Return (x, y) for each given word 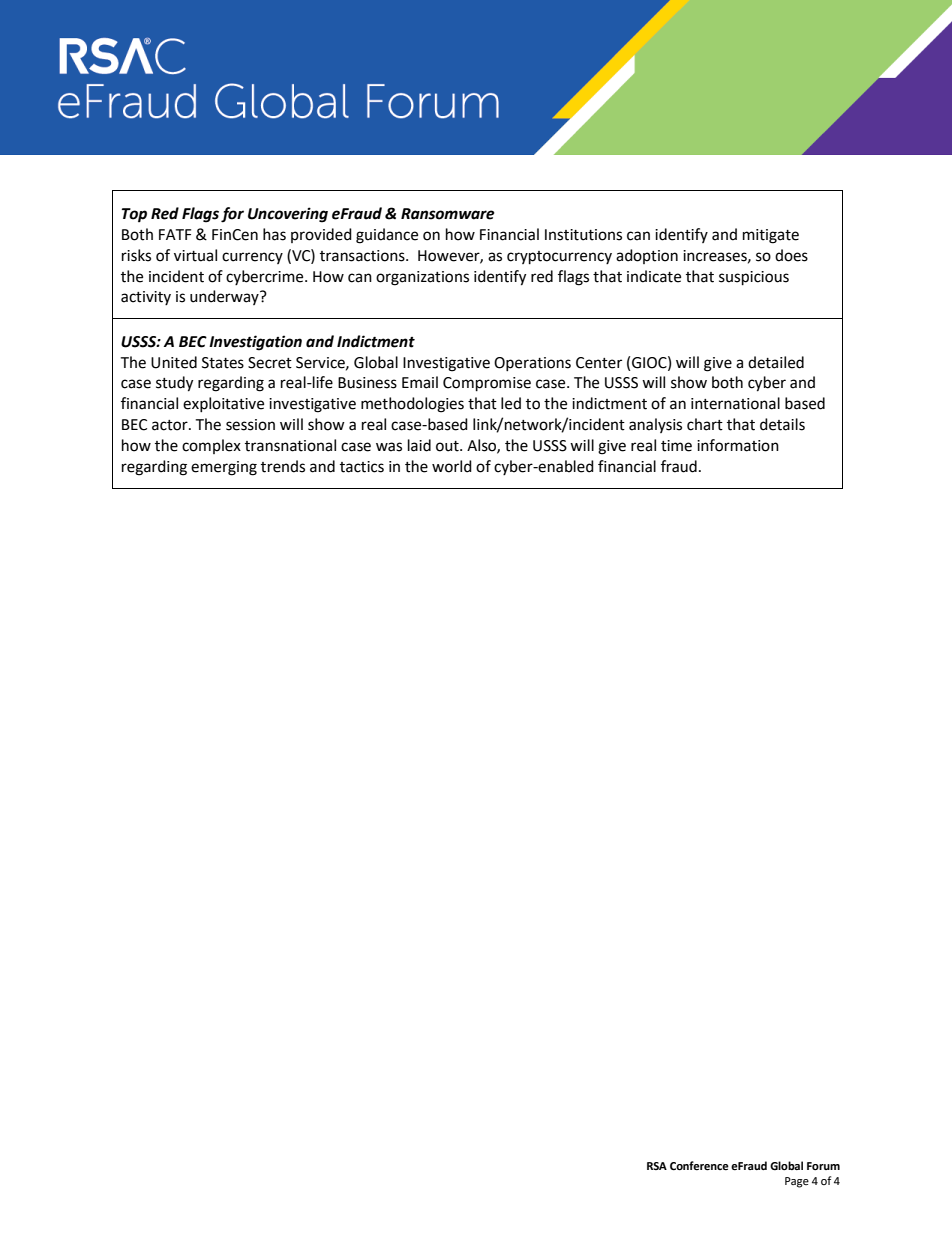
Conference (699, 1166)
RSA (657, 1166)
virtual (195, 255)
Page (797, 1182)
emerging (224, 468)
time (676, 446)
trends (283, 466)
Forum (823, 1166)
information (738, 445)
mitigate (771, 236)
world (452, 466)
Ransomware (448, 214)
